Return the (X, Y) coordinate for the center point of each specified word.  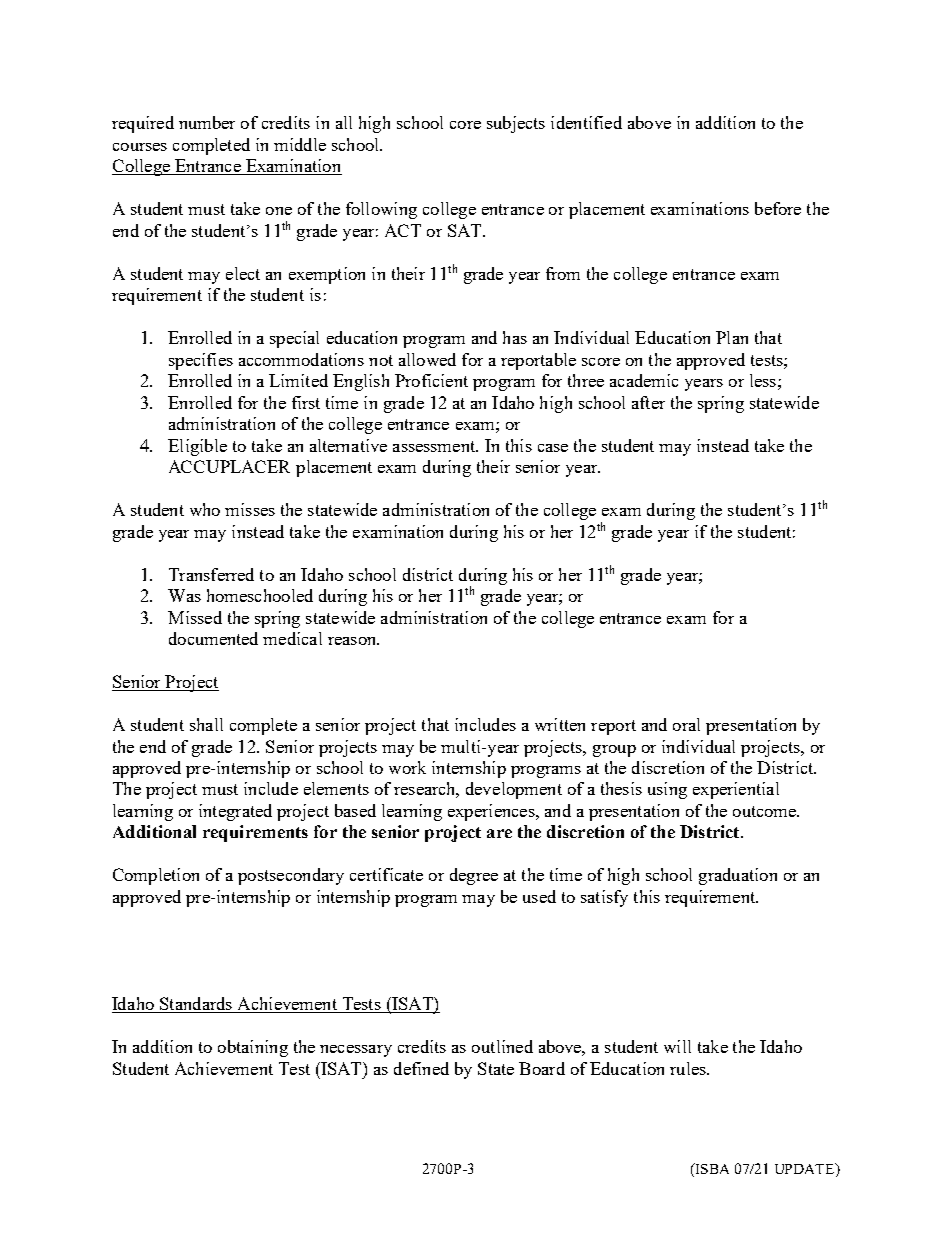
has (515, 337)
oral (686, 724)
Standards (196, 1005)
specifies (201, 361)
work (407, 767)
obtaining (253, 1048)
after (648, 402)
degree (474, 876)
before (778, 208)
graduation (738, 876)
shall (206, 724)
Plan (732, 337)
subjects (516, 124)
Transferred (211, 574)
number (207, 122)
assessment (435, 446)
